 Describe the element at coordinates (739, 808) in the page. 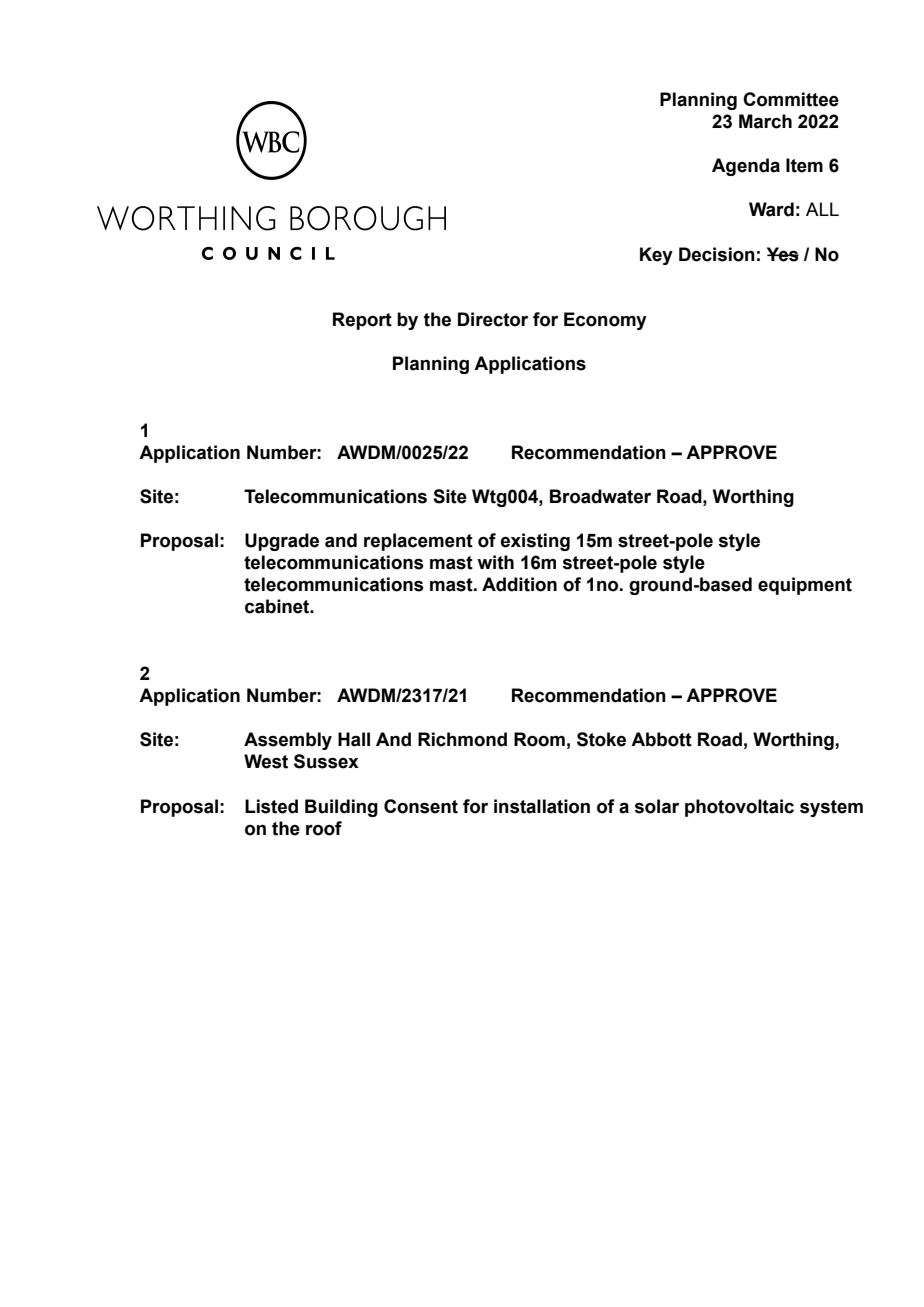

I see `photovoltaic` at that location.
